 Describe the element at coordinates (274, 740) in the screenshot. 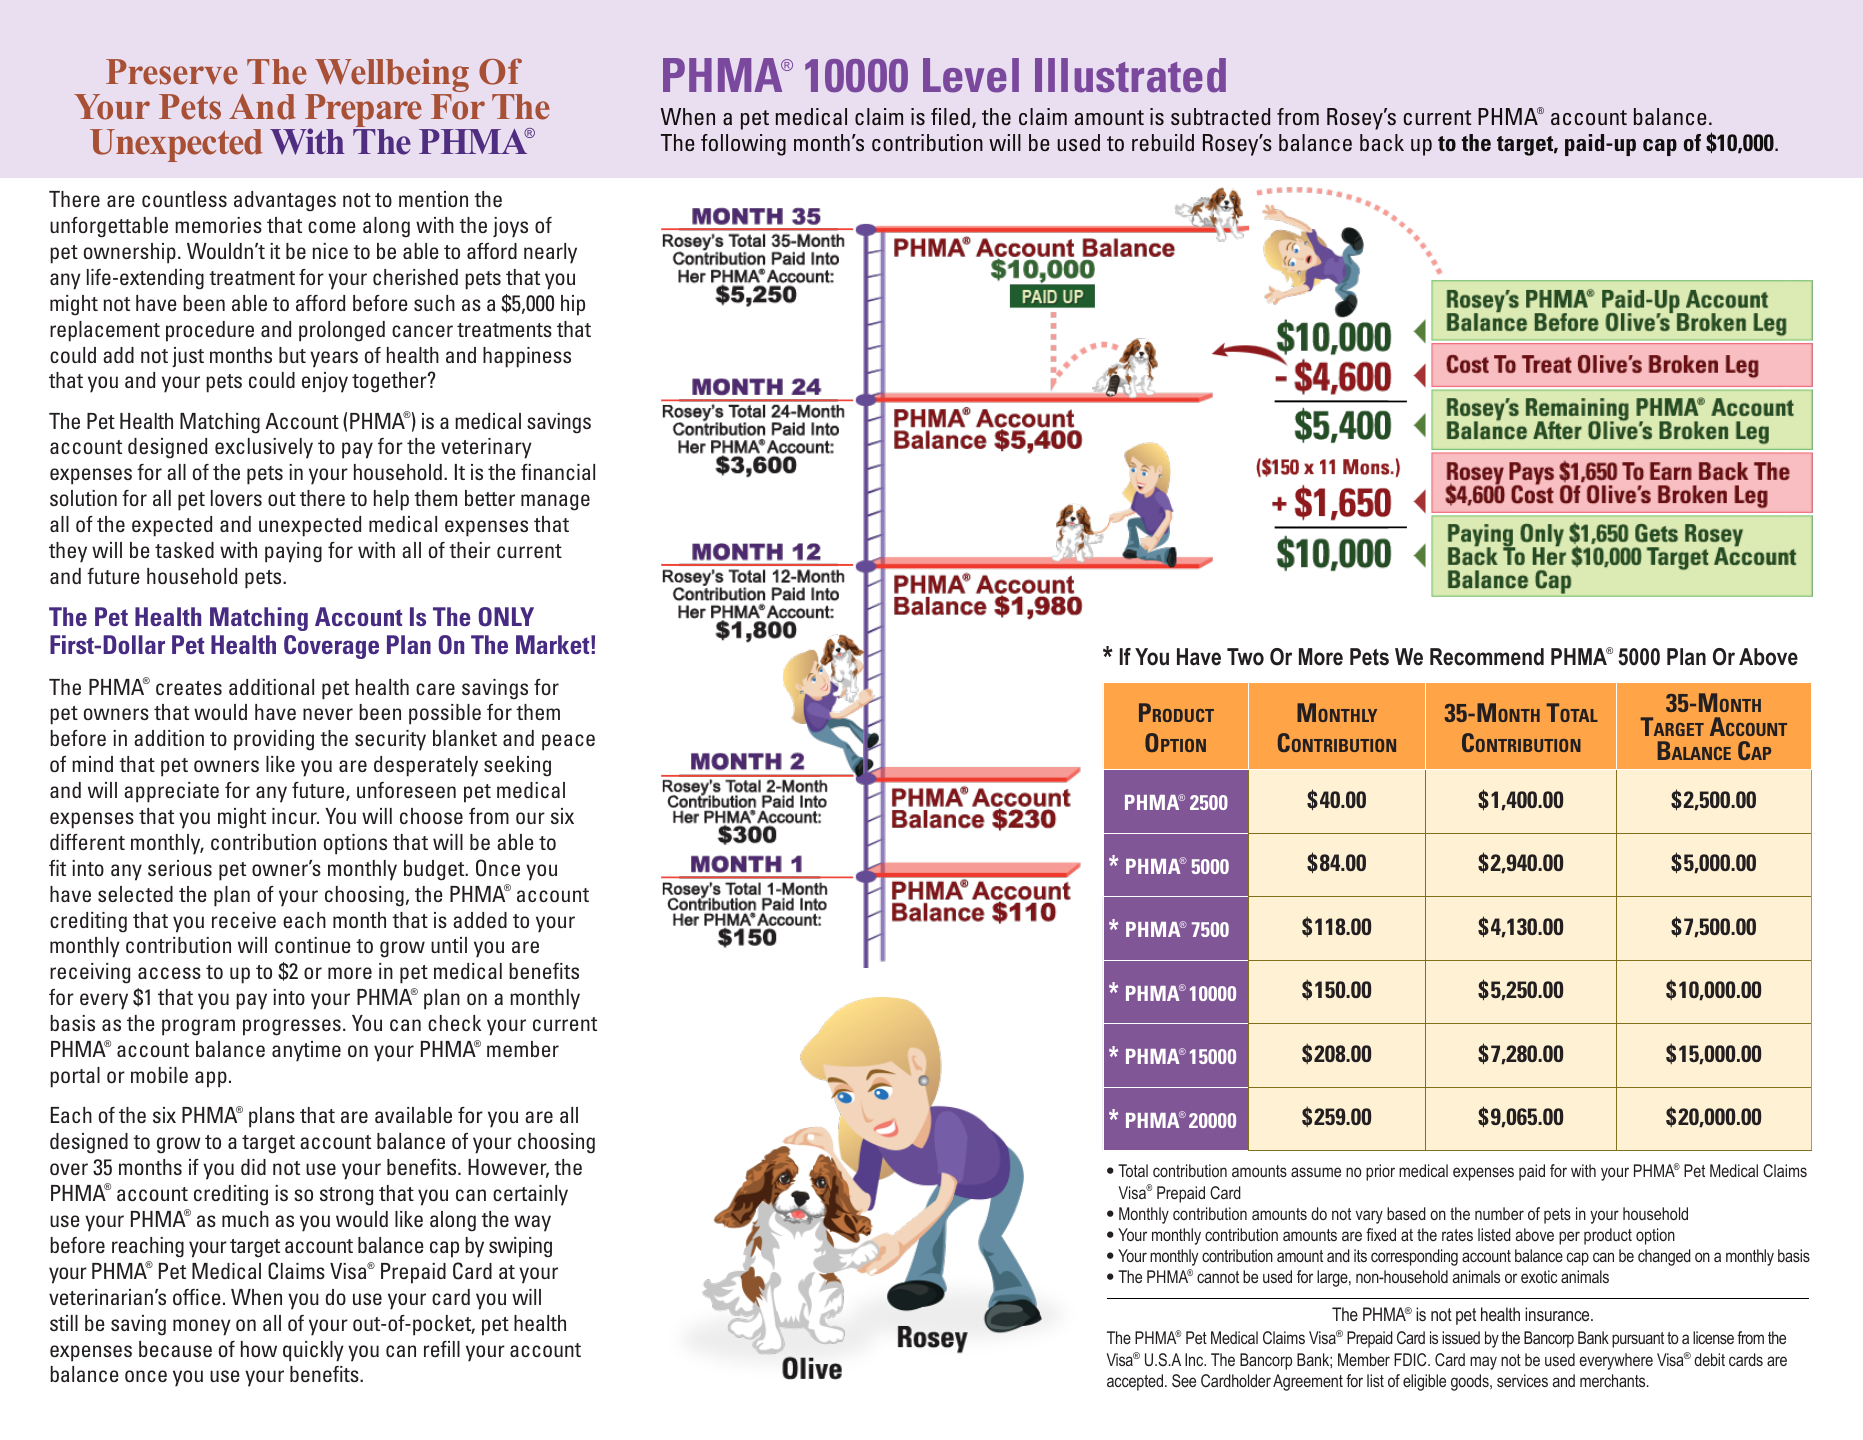

I see `providing` at that location.
